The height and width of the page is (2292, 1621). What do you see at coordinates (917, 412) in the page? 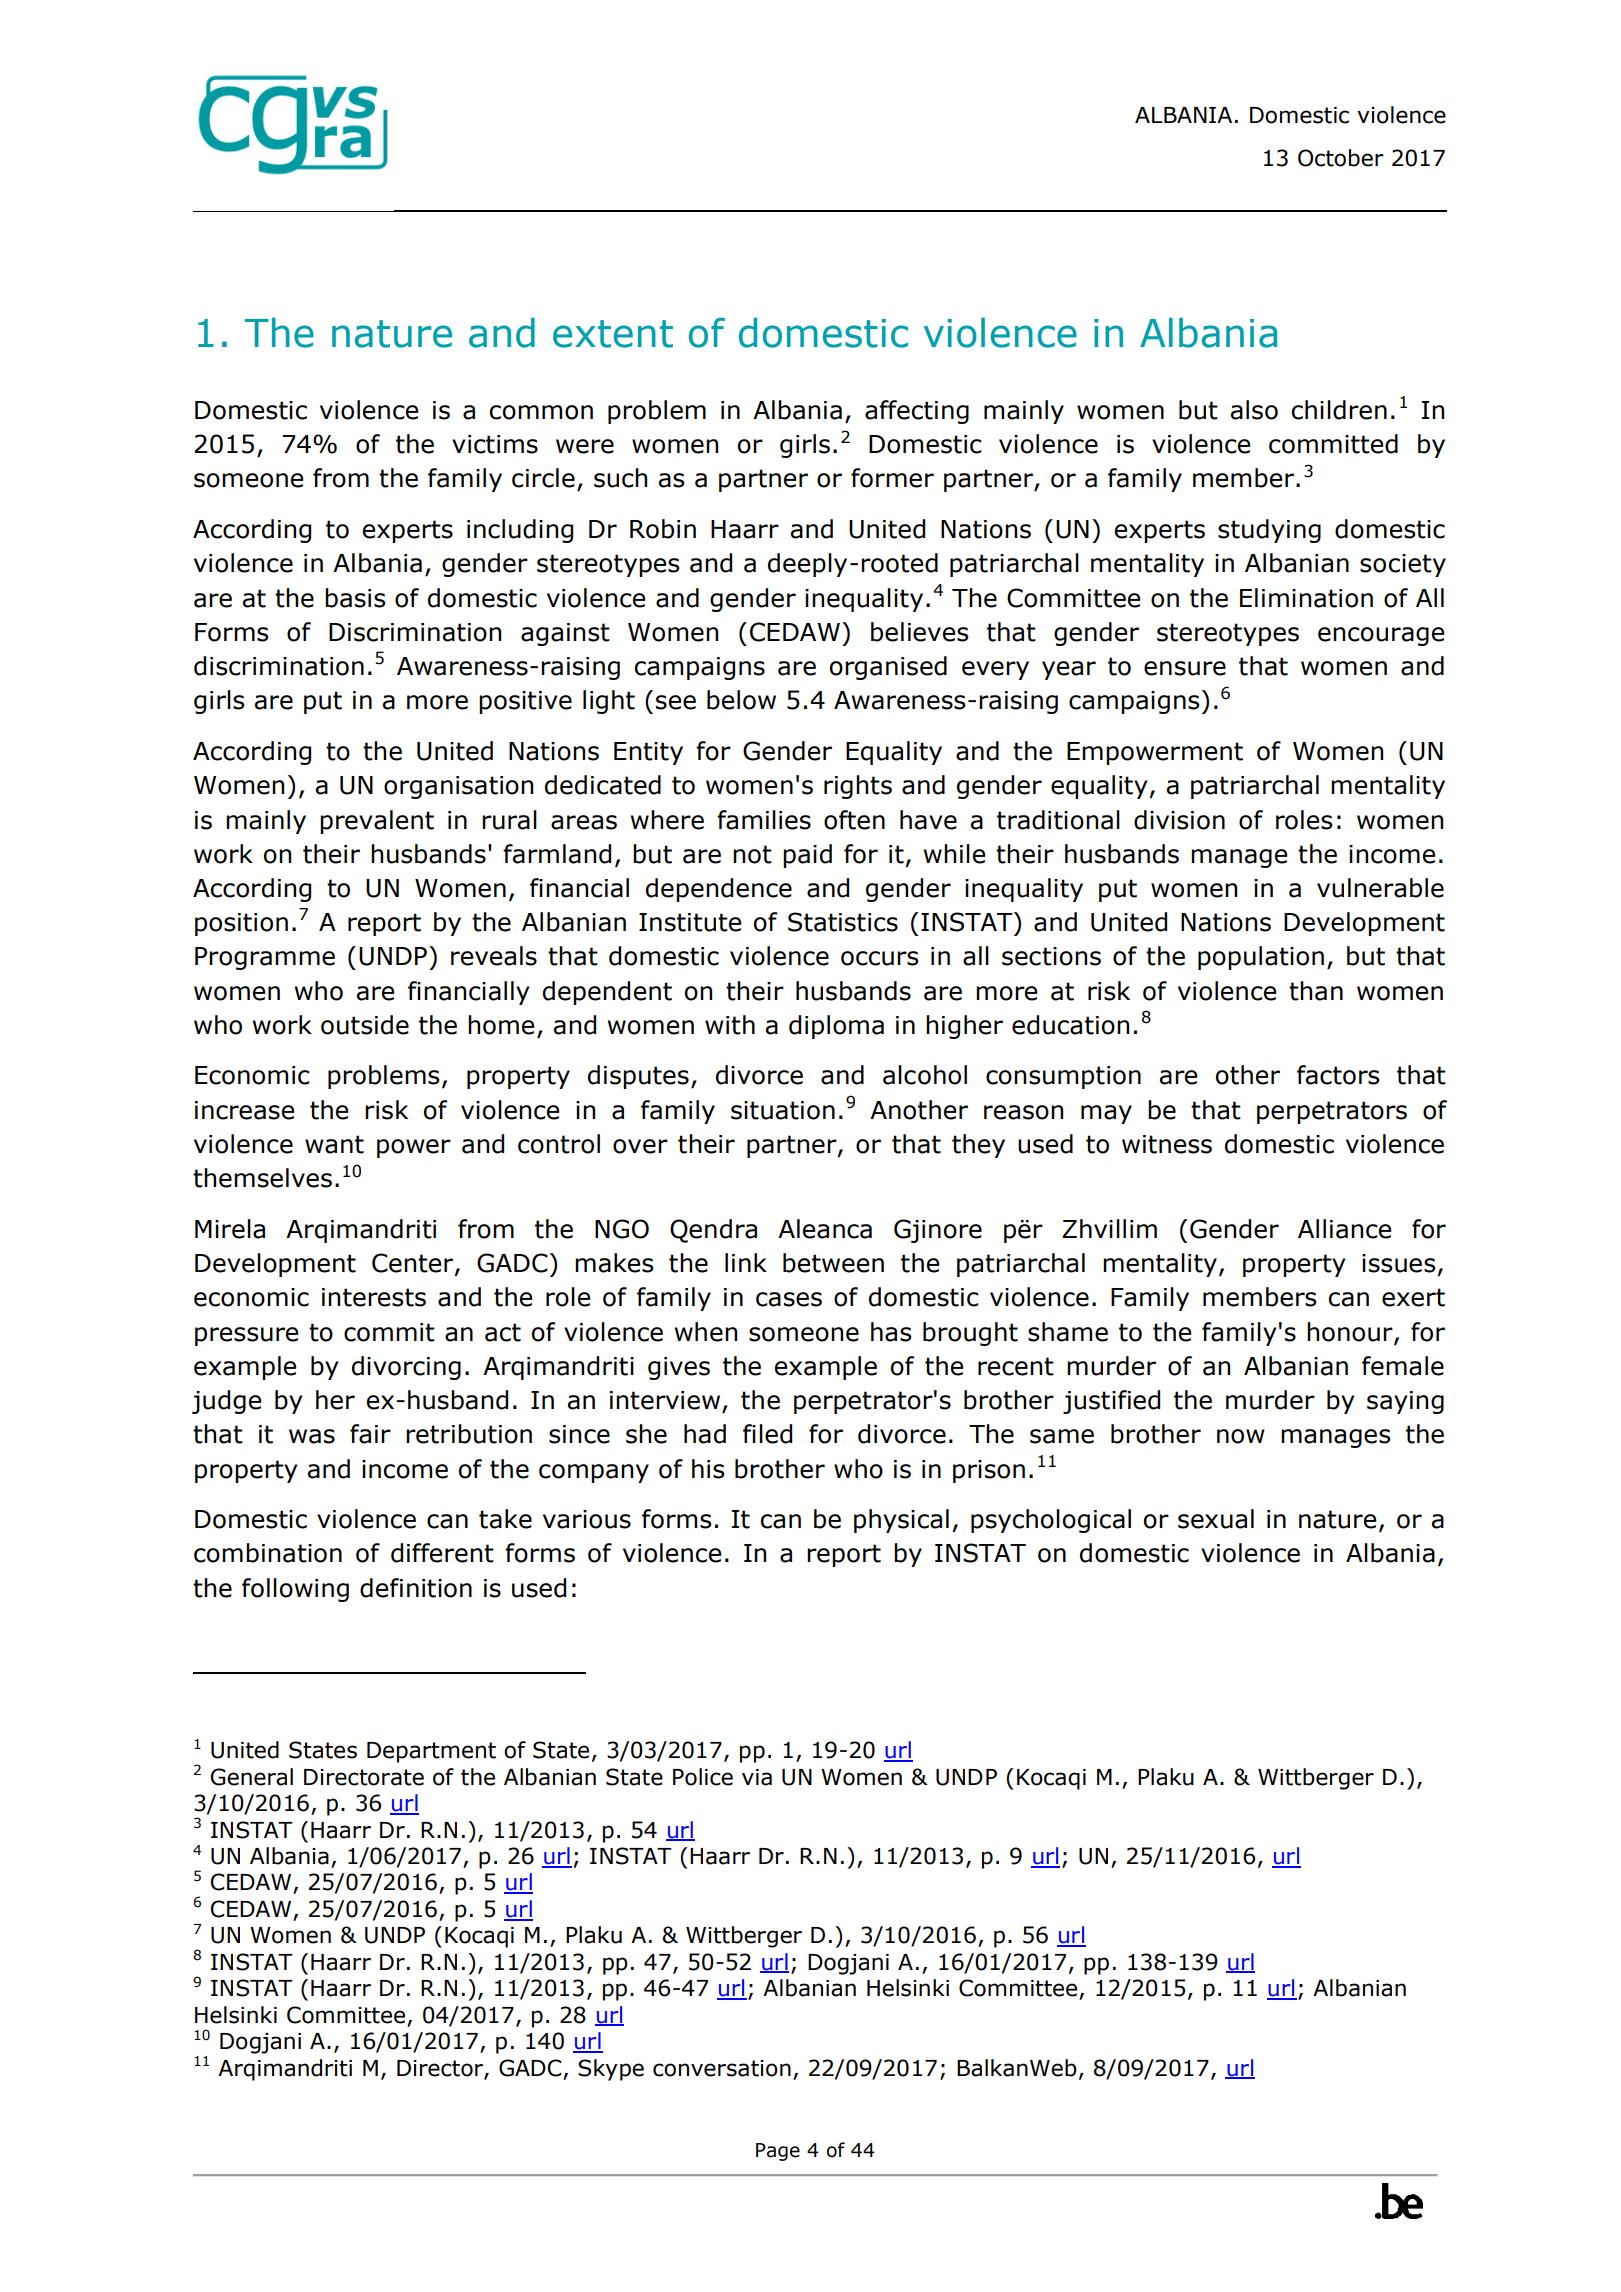
I see `affecting` at bounding box center [917, 412].
